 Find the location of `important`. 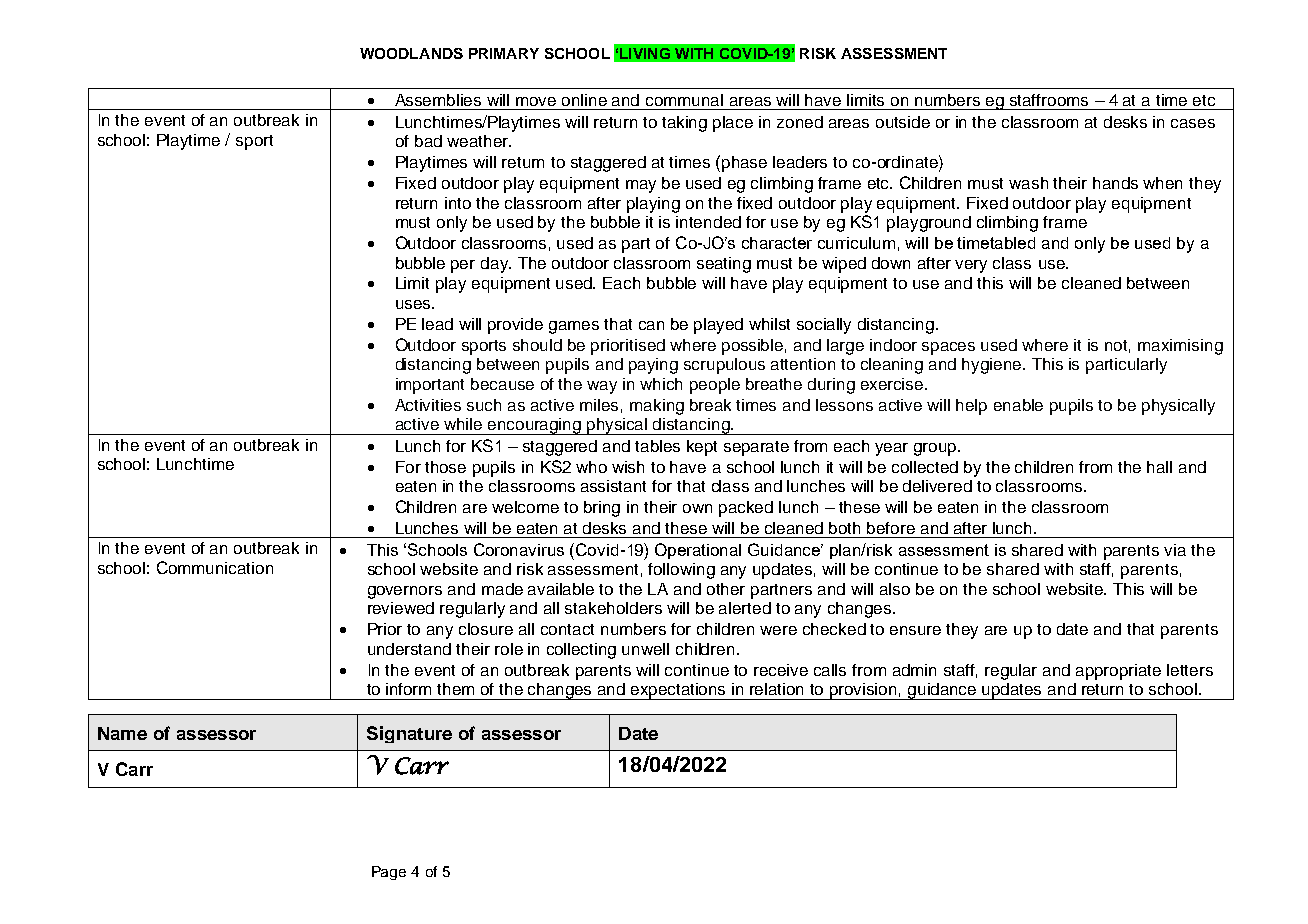

important is located at coordinates (430, 386).
